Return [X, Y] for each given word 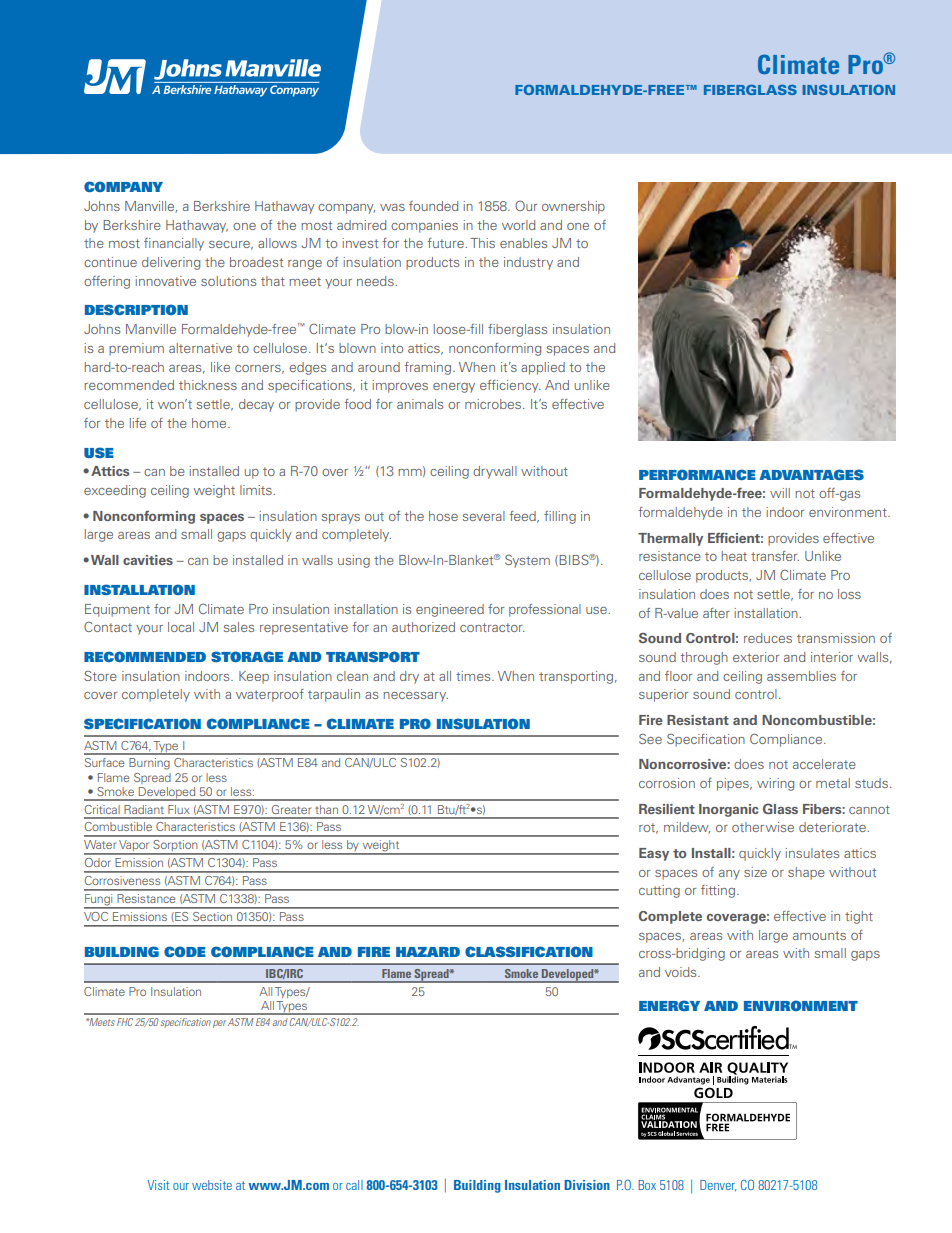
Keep [254, 677]
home [210, 423]
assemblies [801, 676]
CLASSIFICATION [529, 951]
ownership [573, 207]
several [483, 516]
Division [587, 1185]
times [474, 676]
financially [174, 244]
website [212, 1185]
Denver [718, 1186]
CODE [185, 951]
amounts [819, 935]
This [482, 243]
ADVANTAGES [811, 474]
